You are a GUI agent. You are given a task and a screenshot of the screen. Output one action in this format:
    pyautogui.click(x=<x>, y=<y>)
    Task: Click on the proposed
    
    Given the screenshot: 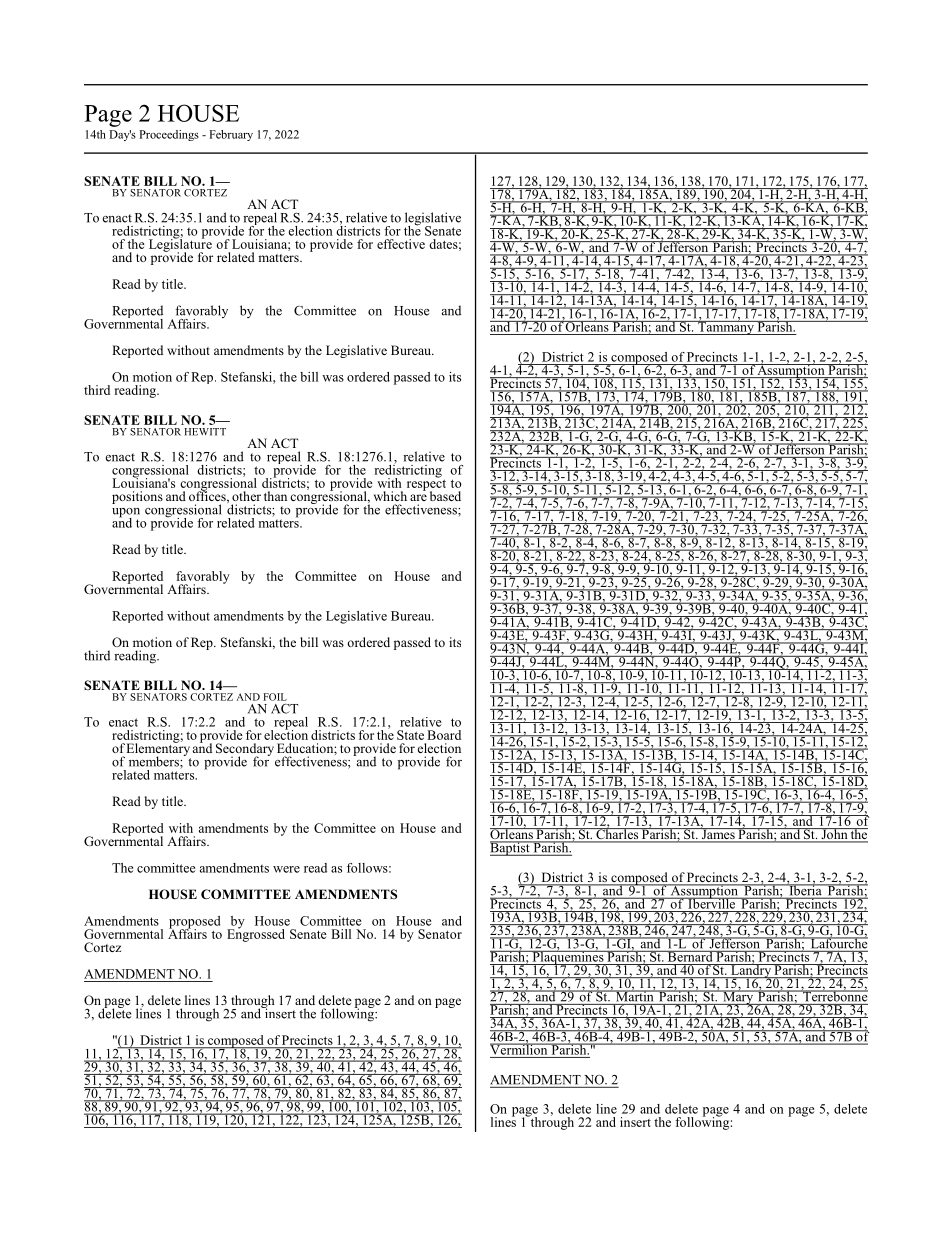 What is the action you would take?
    pyautogui.click(x=194, y=923)
